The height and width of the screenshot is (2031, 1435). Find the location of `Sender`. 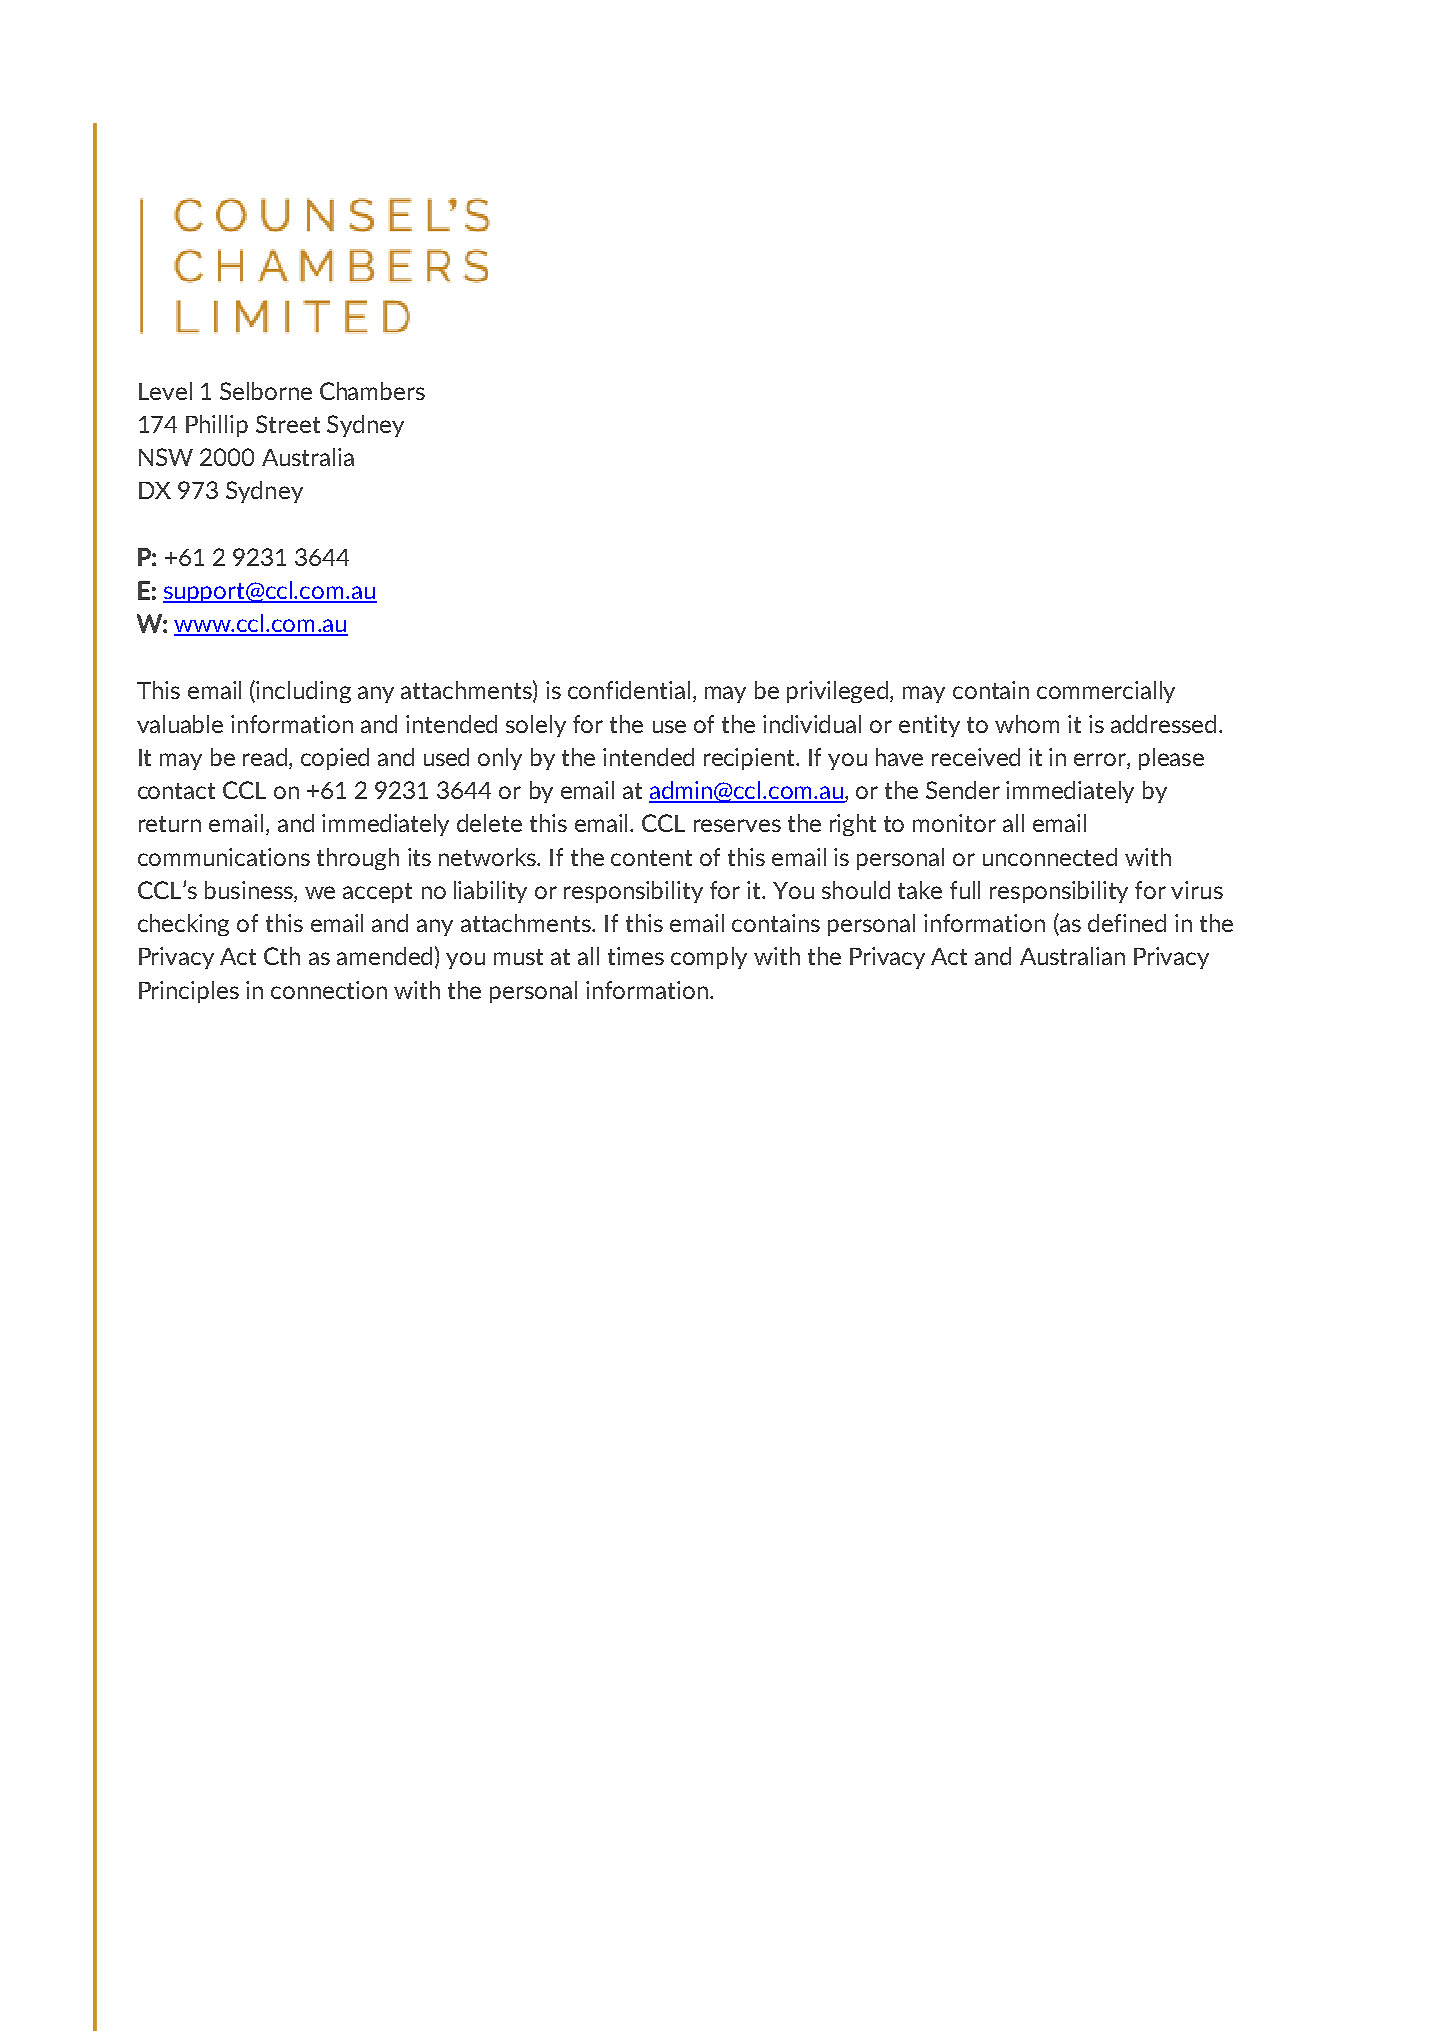

Sender is located at coordinates (963, 790).
